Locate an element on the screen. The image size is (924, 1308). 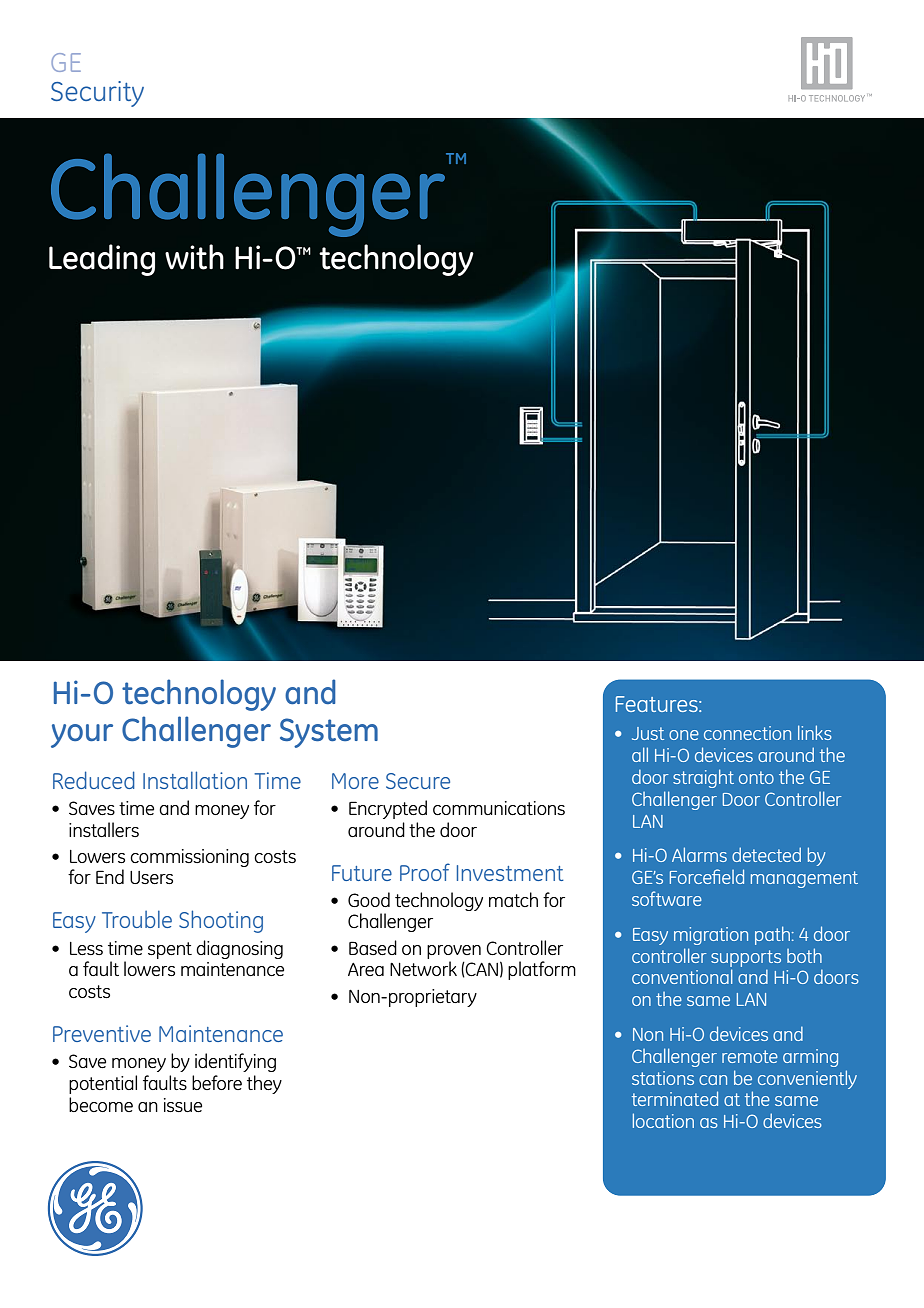
System is located at coordinates (329, 733).
